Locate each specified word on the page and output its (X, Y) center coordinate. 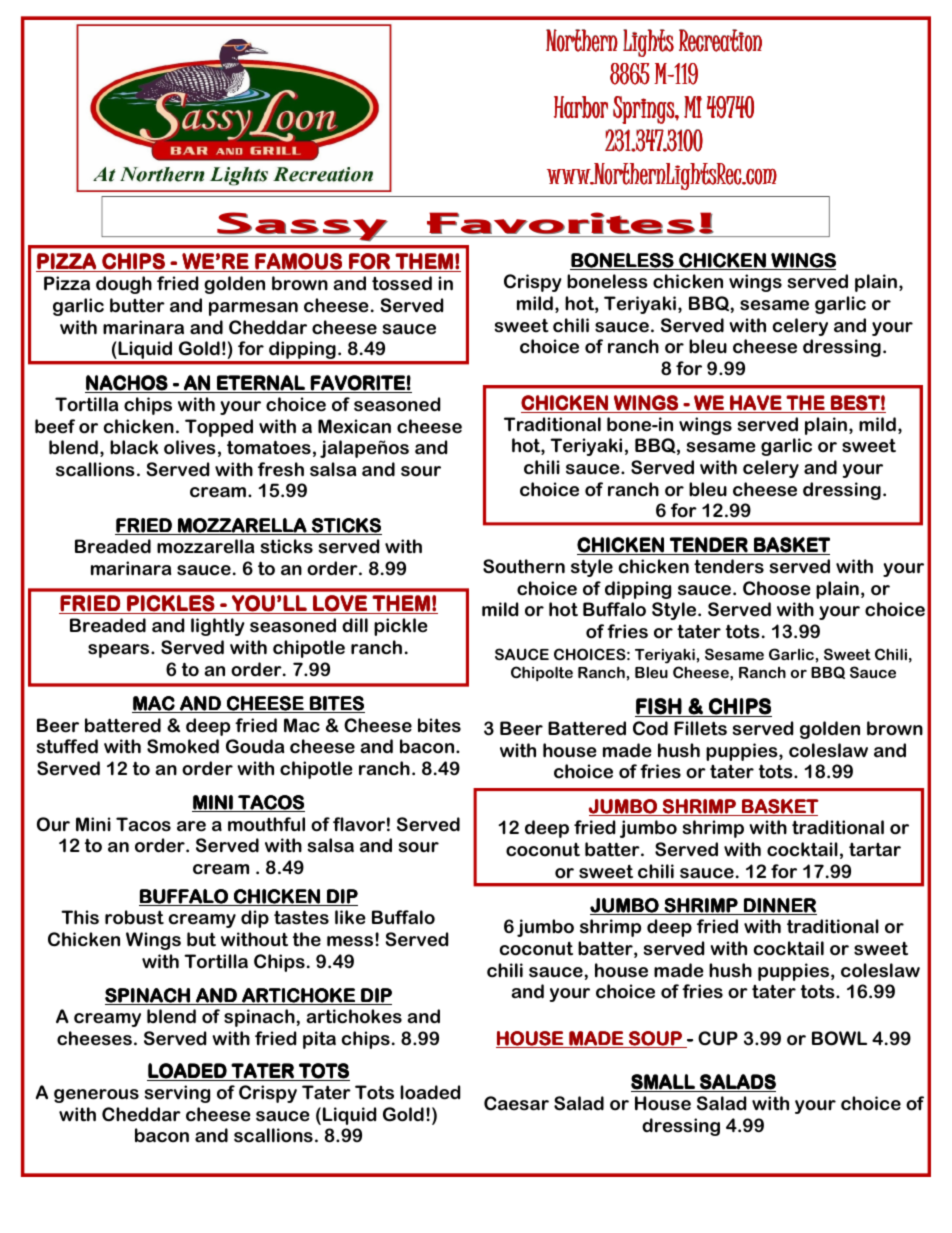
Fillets (700, 728)
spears (120, 651)
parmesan (253, 309)
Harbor (581, 107)
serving (177, 1094)
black (134, 447)
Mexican (354, 426)
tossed (402, 283)
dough (124, 285)
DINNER (779, 906)
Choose (777, 588)
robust (134, 917)
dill (355, 625)
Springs (644, 110)
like (350, 917)
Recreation (720, 40)
